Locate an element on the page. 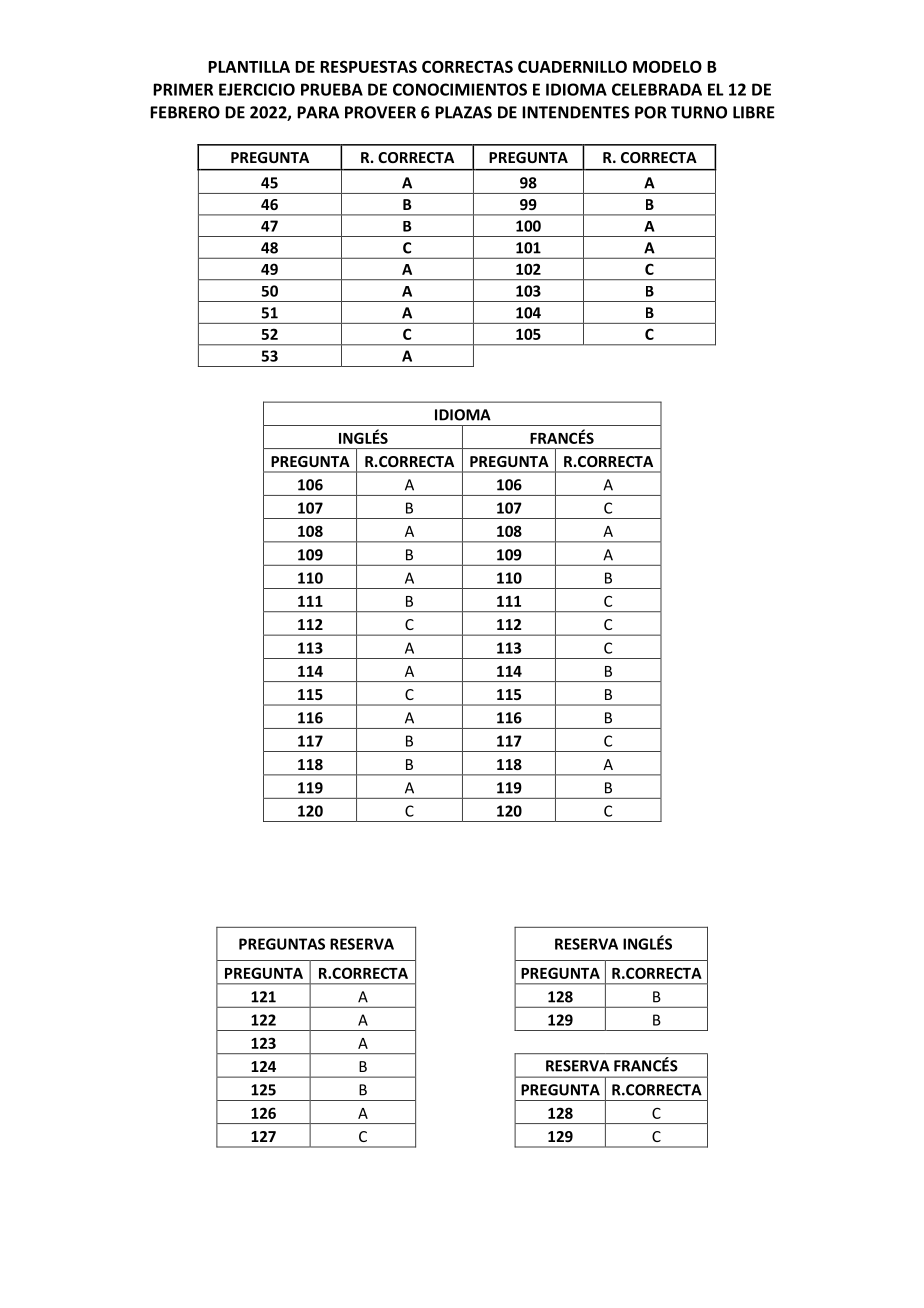  FEBRERO is located at coordinates (185, 112).
